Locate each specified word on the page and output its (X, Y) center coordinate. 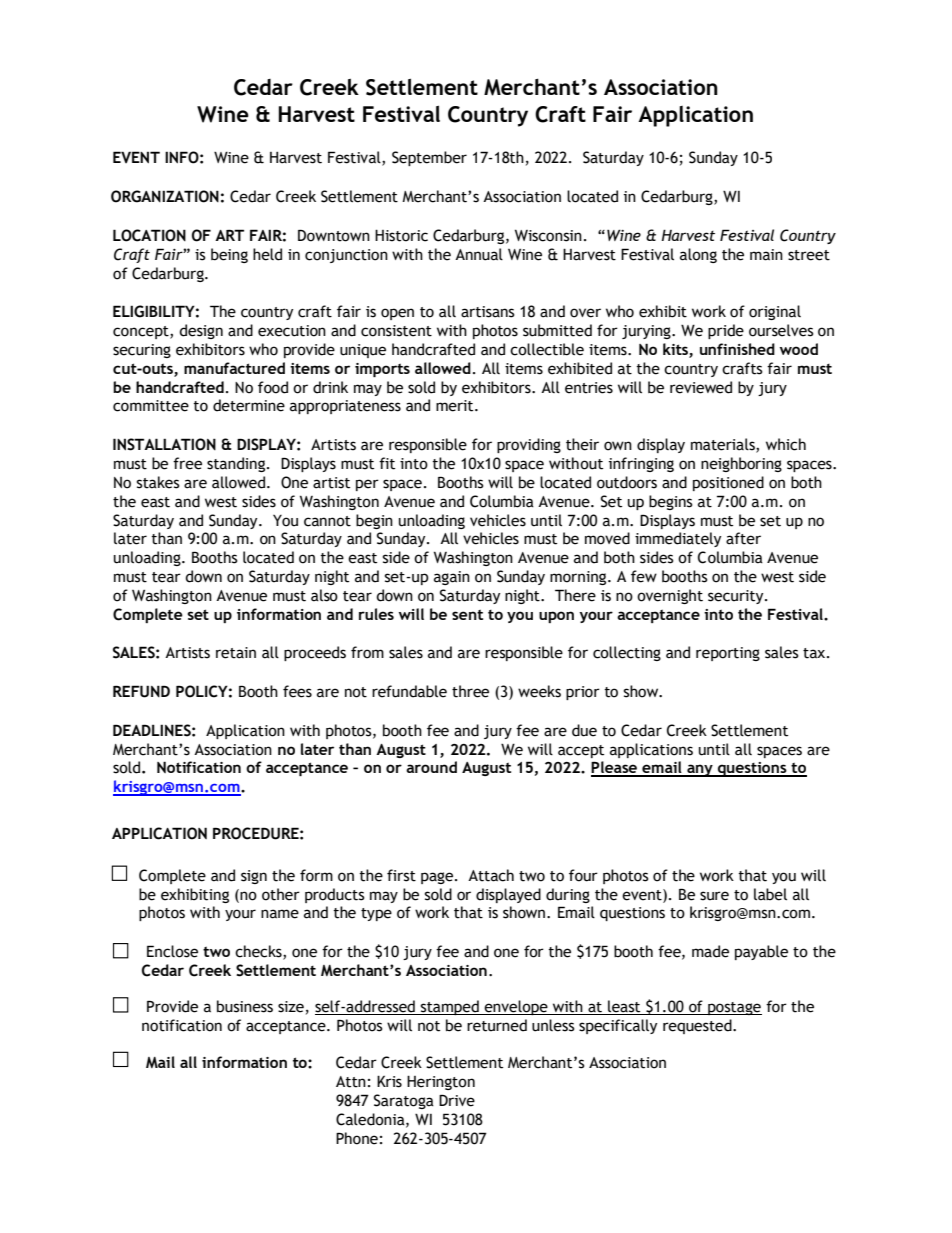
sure (714, 896)
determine (249, 405)
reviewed (701, 387)
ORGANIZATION (165, 196)
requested (698, 1026)
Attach (491, 875)
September (429, 158)
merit (456, 406)
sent (467, 614)
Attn (351, 1082)
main (766, 255)
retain (236, 653)
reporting (728, 654)
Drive (457, 1100)
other (281, 894)
